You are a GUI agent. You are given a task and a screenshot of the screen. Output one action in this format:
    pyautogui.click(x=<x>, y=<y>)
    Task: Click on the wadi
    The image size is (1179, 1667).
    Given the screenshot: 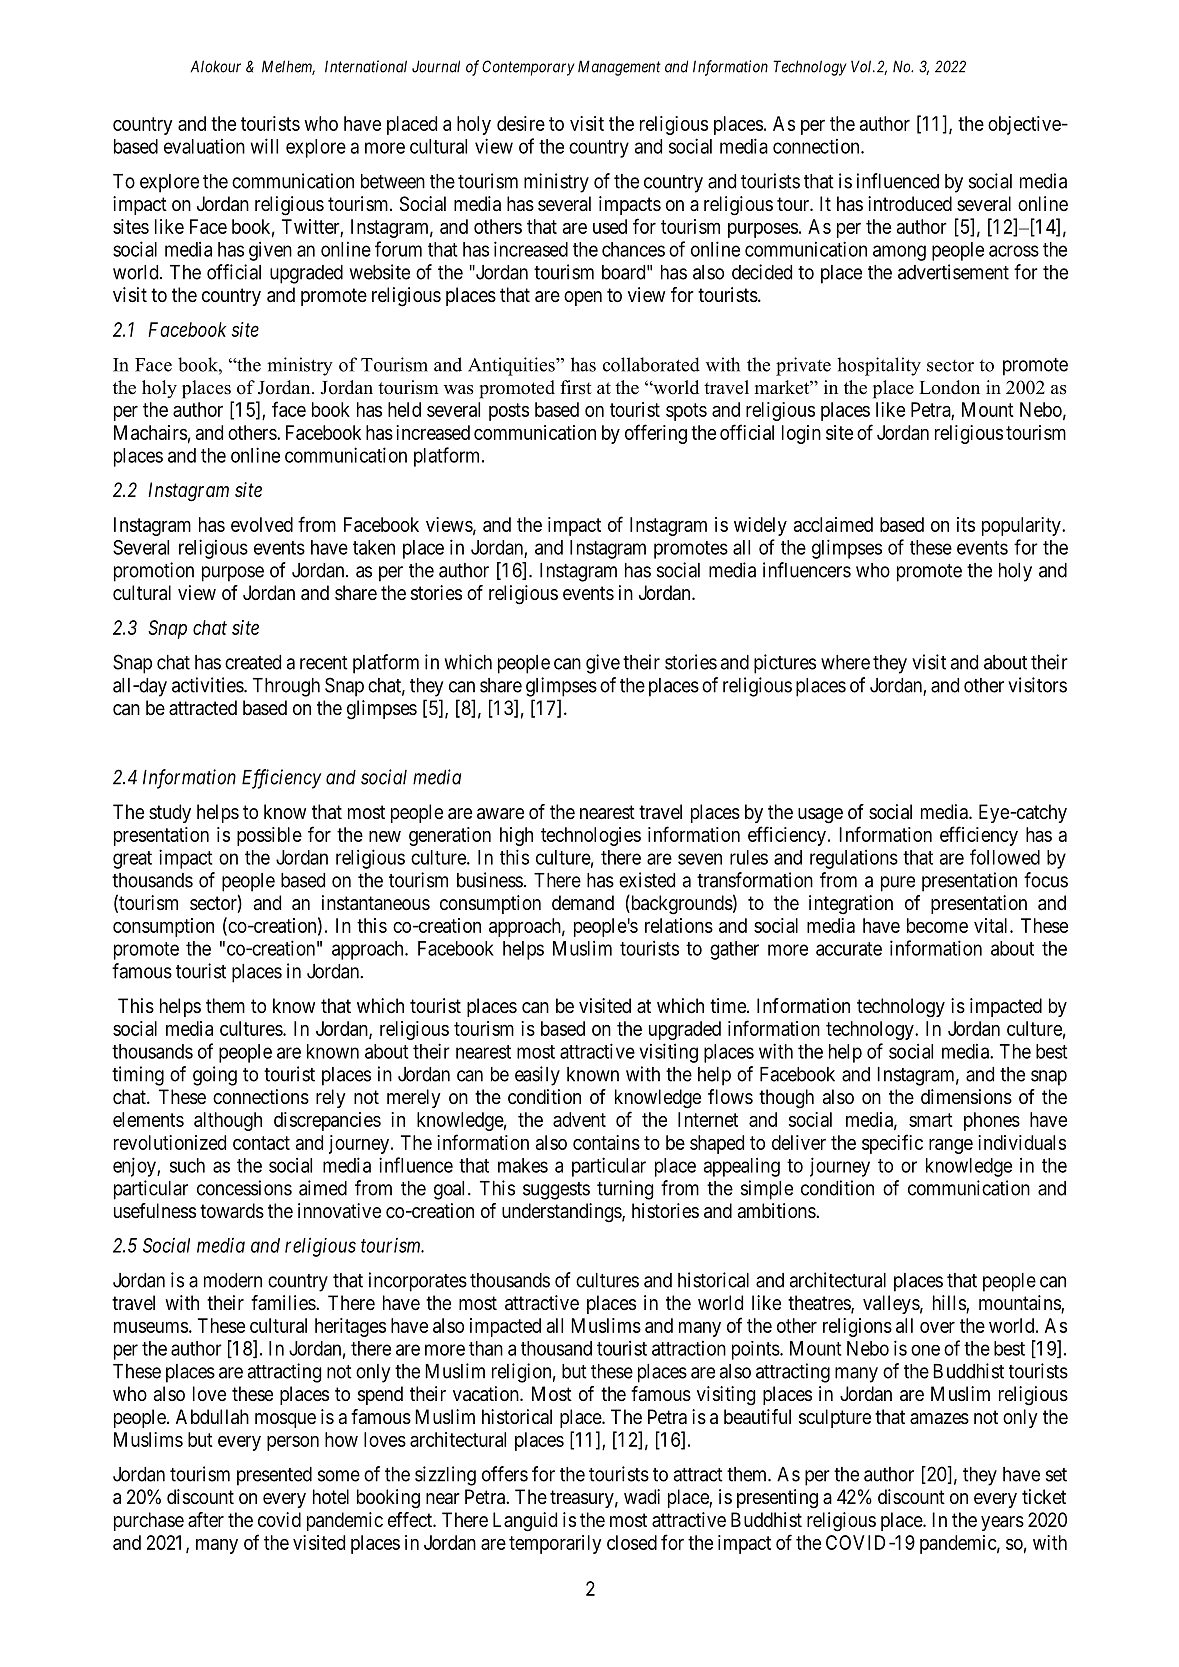 What is the action you would take?
    pyautogui.click(x=642, y=1497)
